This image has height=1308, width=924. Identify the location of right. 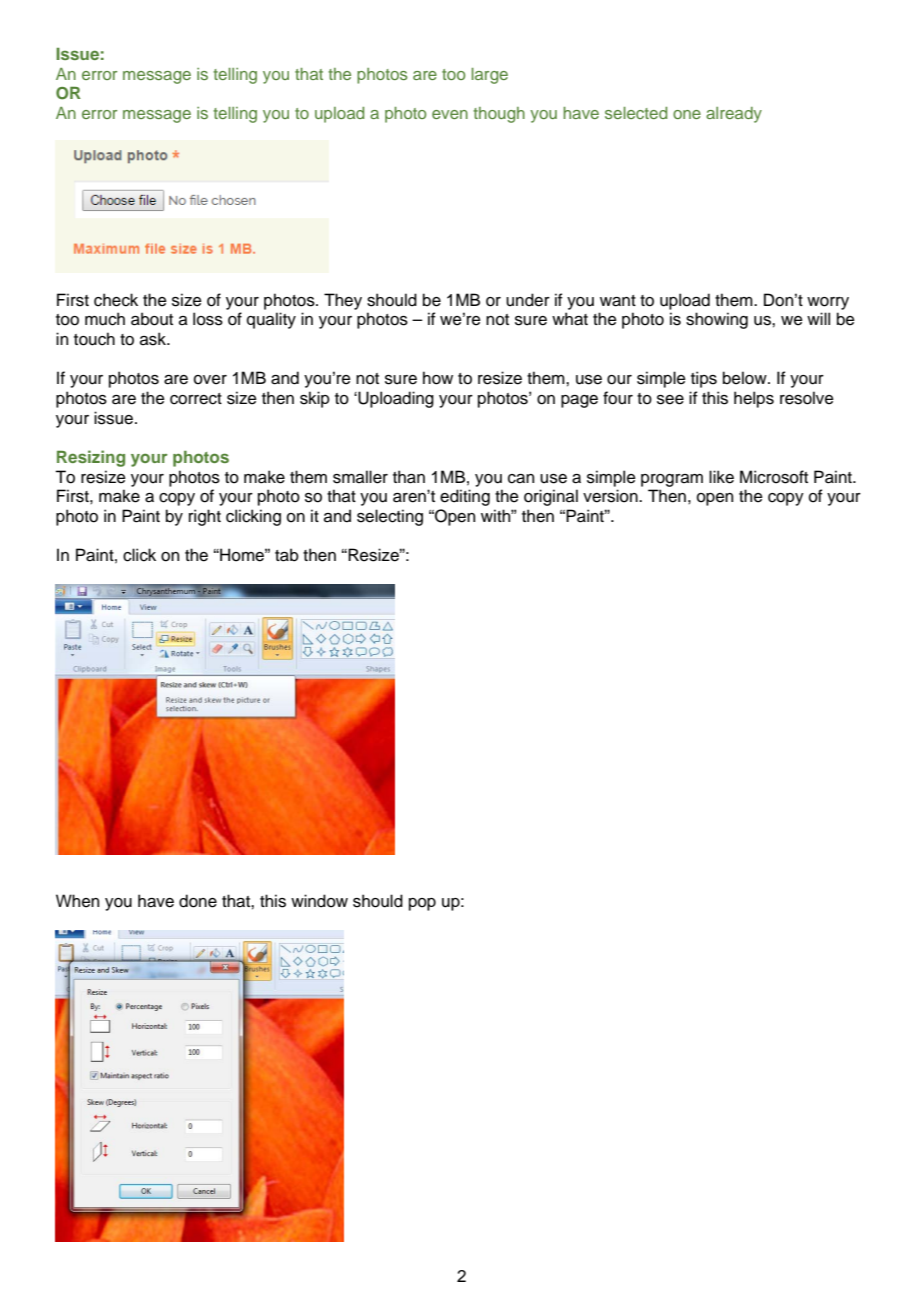
(205, 517).
